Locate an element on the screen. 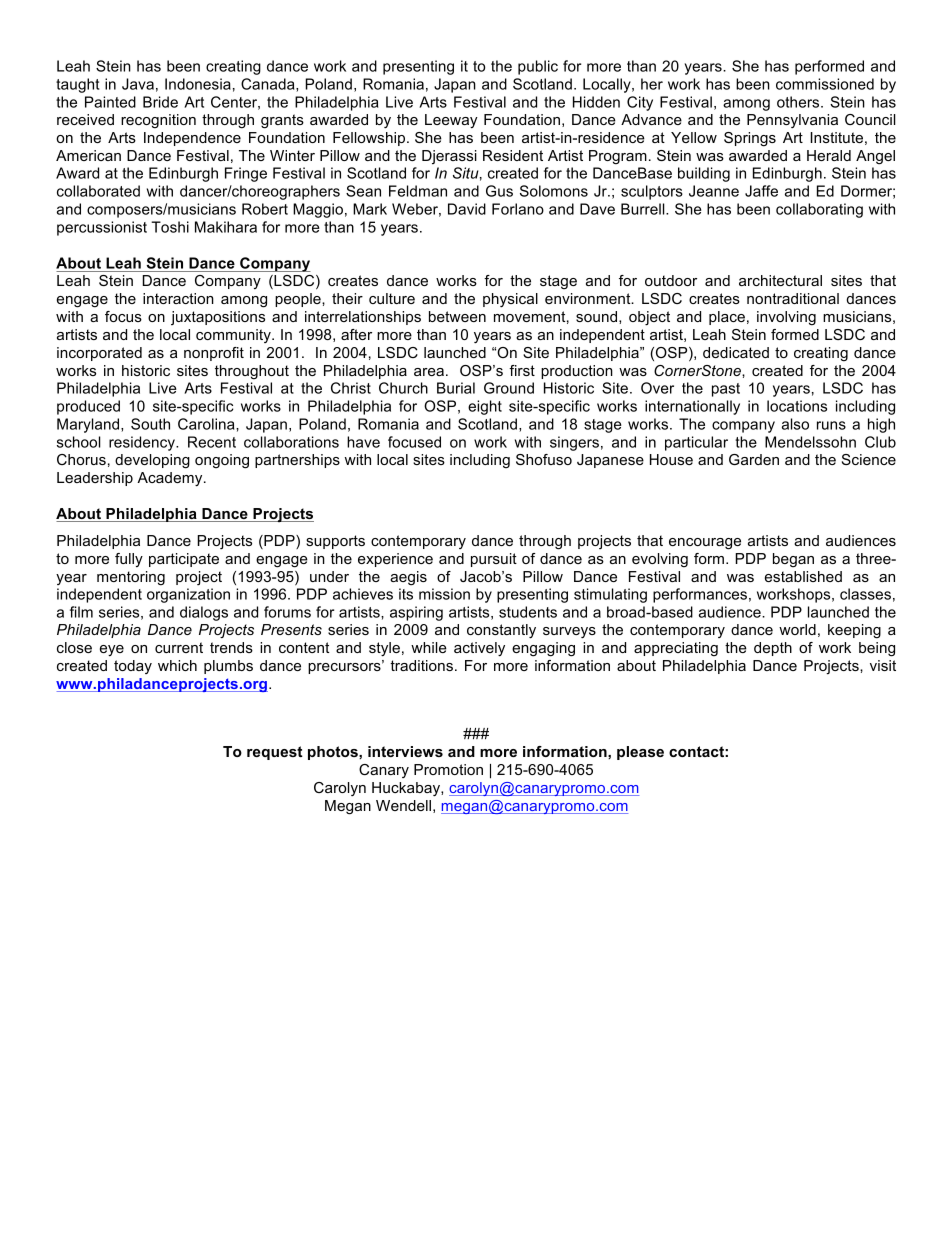 Image resolution: width=952 pixels, height=1233 pixels. Indonesia is located at coordinates (198, 84).
